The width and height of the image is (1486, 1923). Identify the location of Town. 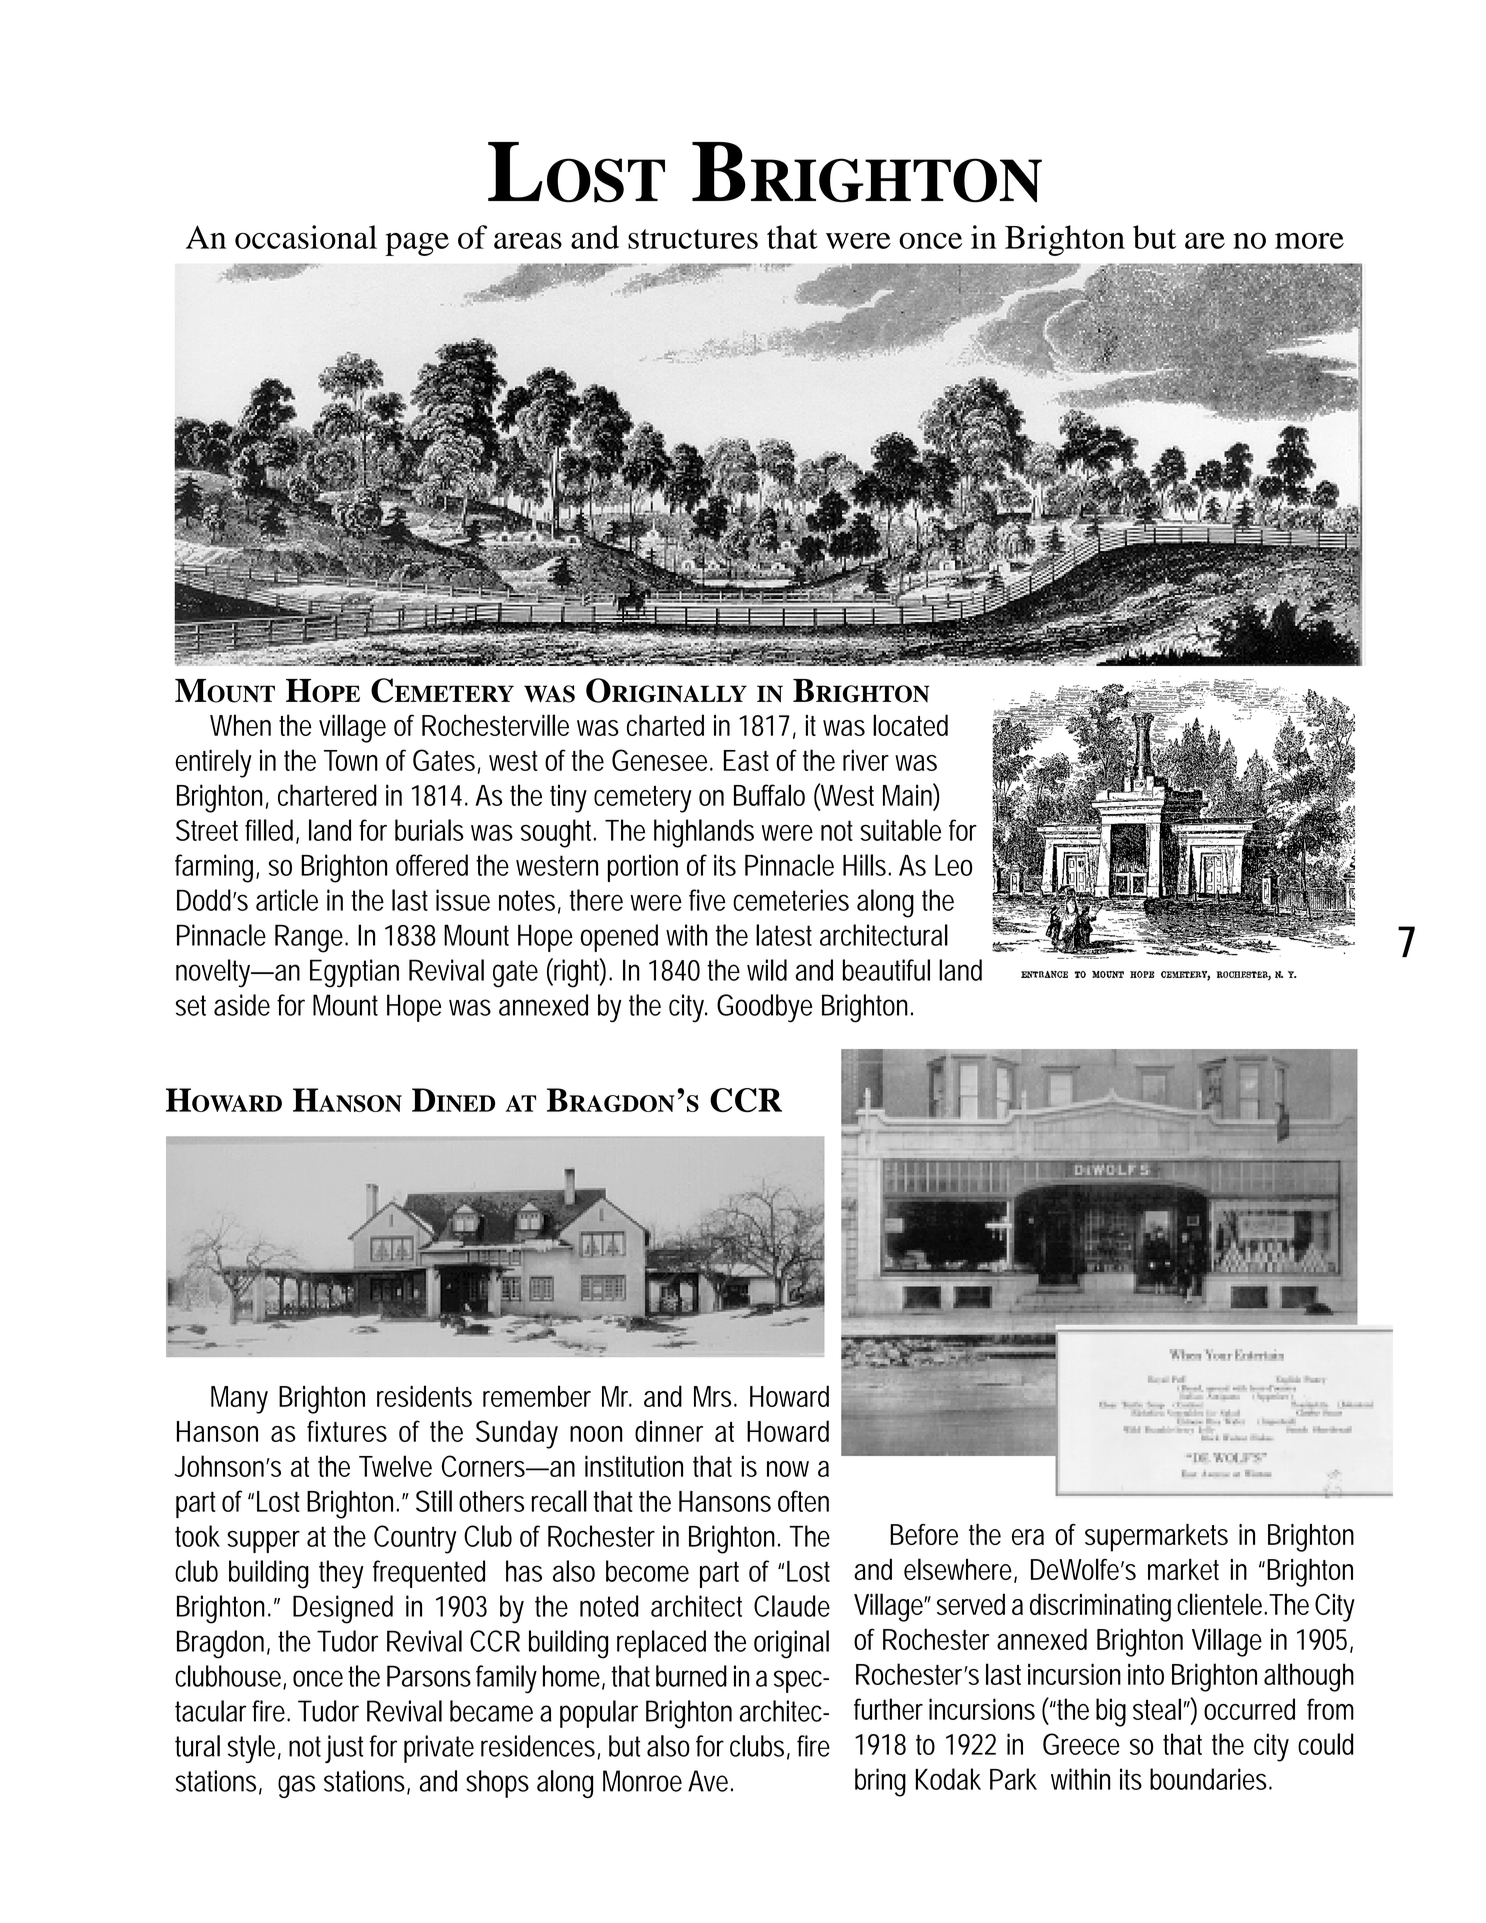
(351, 760).
